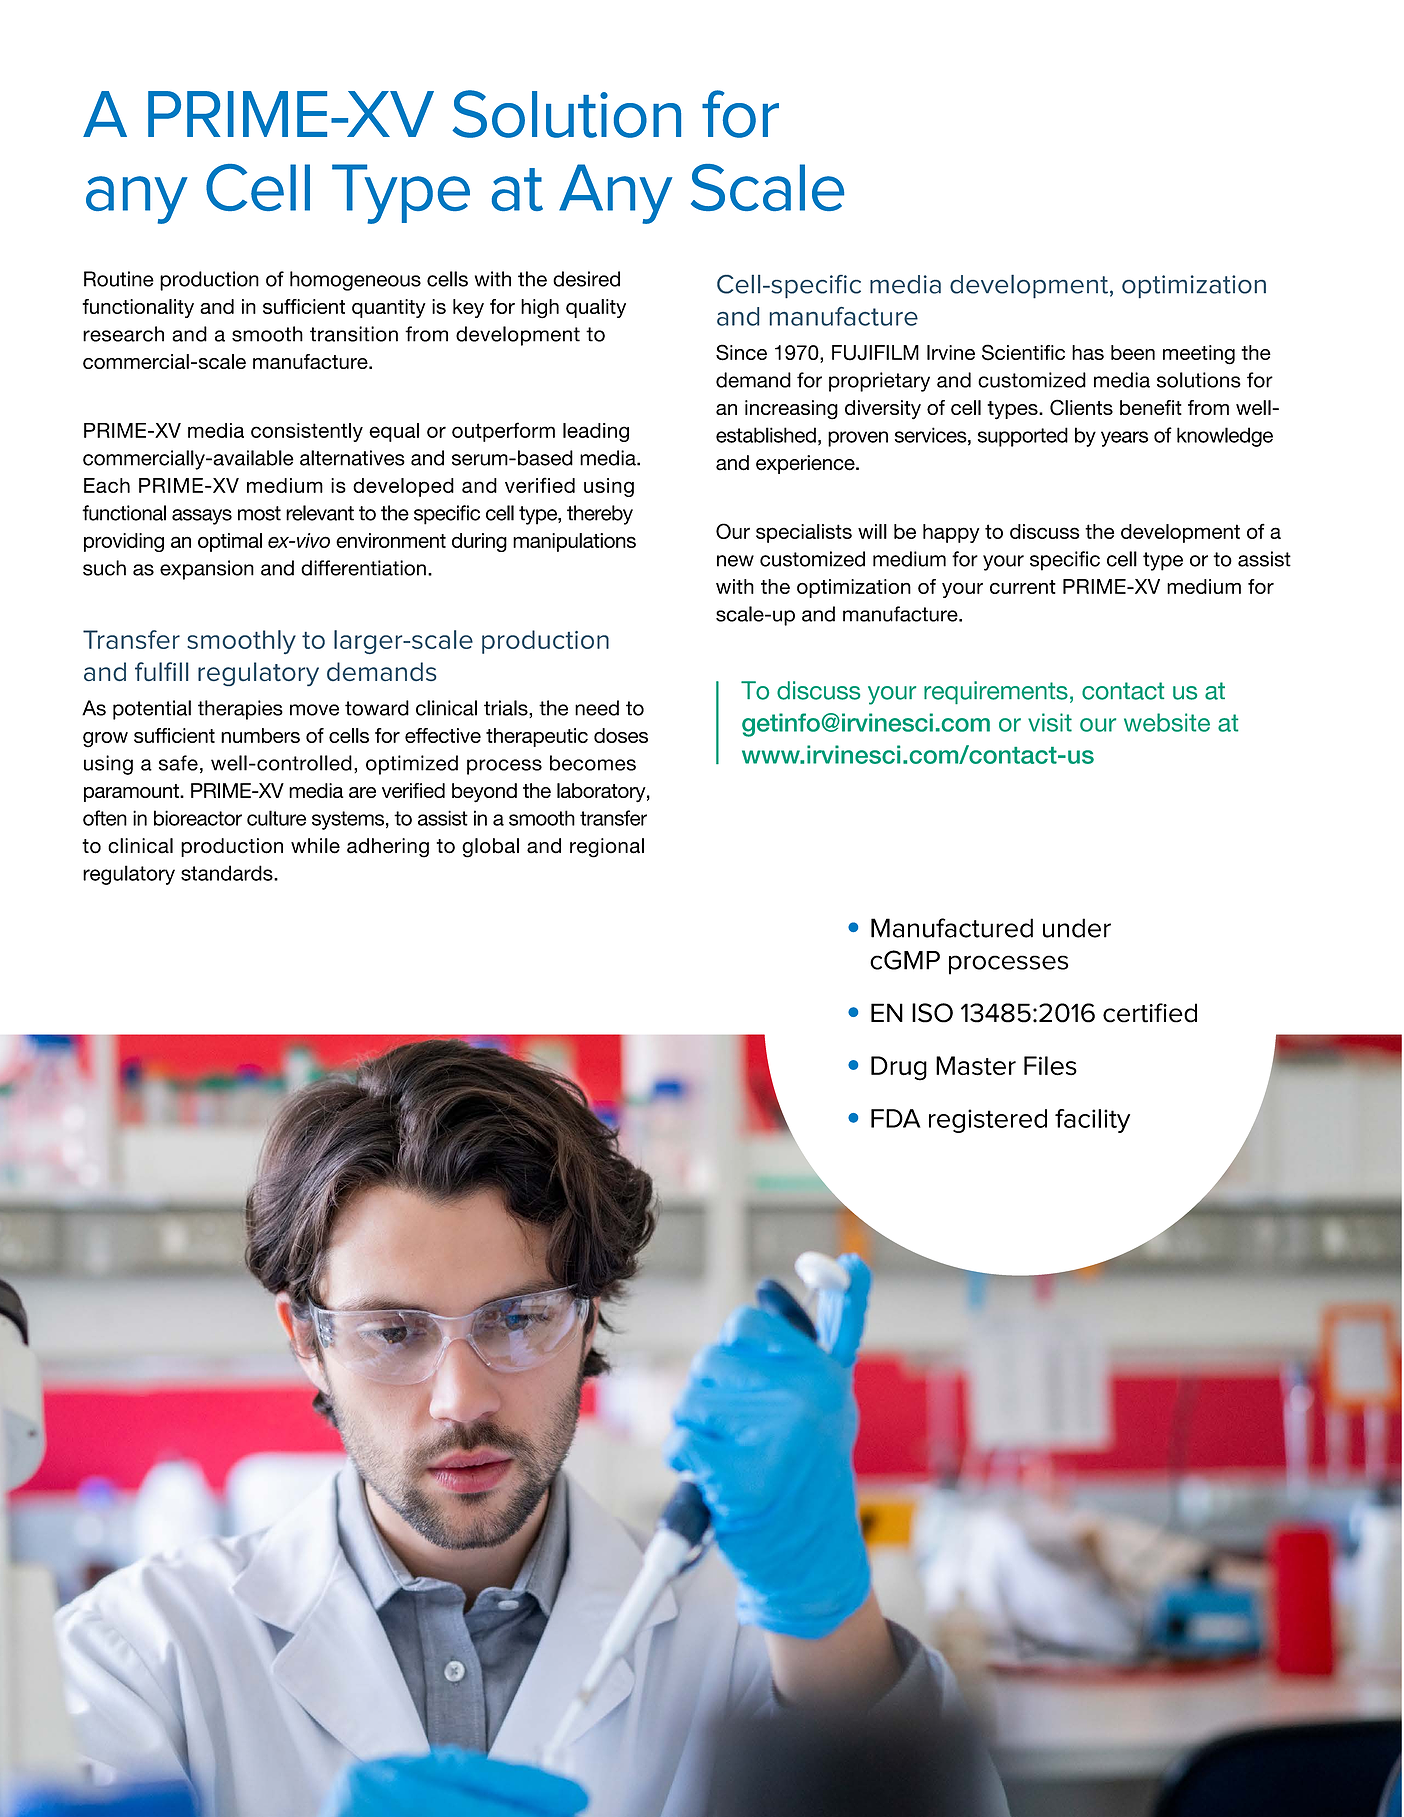 This screenshot has width=1404, height=1817. What do you see at coordinates (276, 818) in the screenshot?
I see `culture` at bounding box center [276, 818].
